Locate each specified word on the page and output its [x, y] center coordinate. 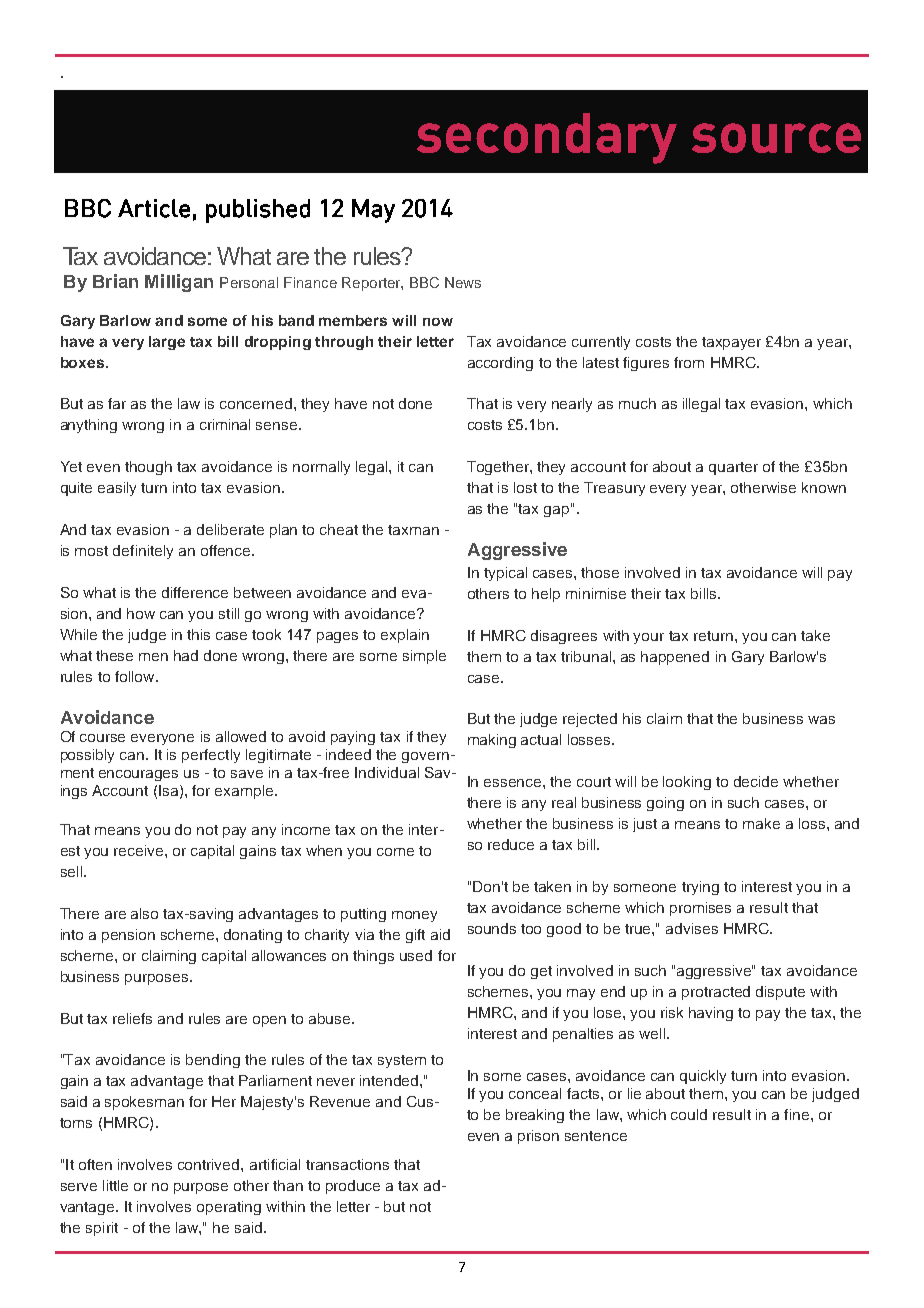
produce [353, 1187]
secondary [547, 138]
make [761, 823]
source [776, 138]
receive [140, 850]
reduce [511, 844]
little [115, 1185]
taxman [413, 530]
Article [154, 208]
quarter [733, 468]
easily [117, 489]
